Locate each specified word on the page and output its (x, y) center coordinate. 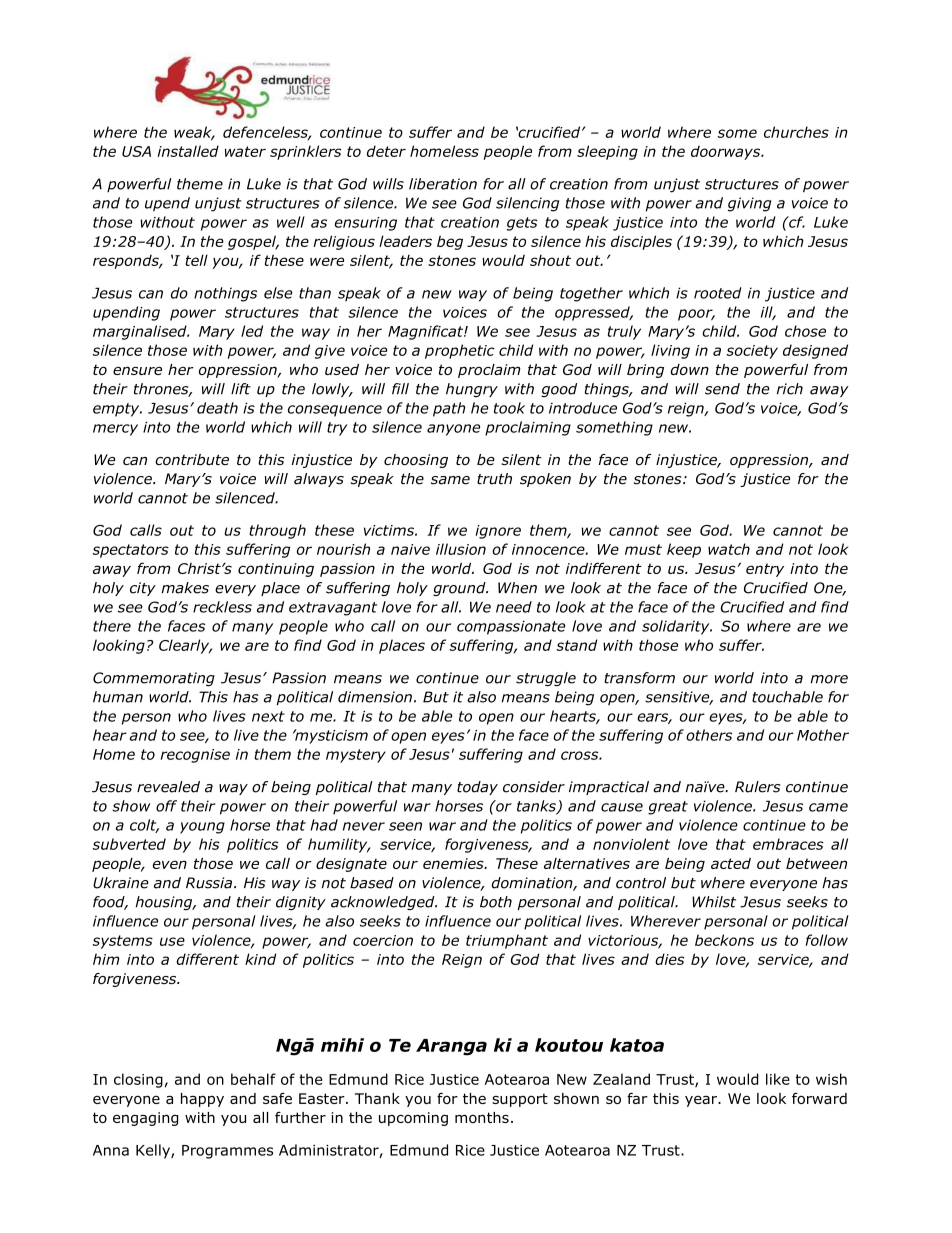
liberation (443, 184)
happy (202, 1100)
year (702, 1101)
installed (188, 151)
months (482, 1117)
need (514, 607)
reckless (222, 607)
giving (750, 204)
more (829, 679)
